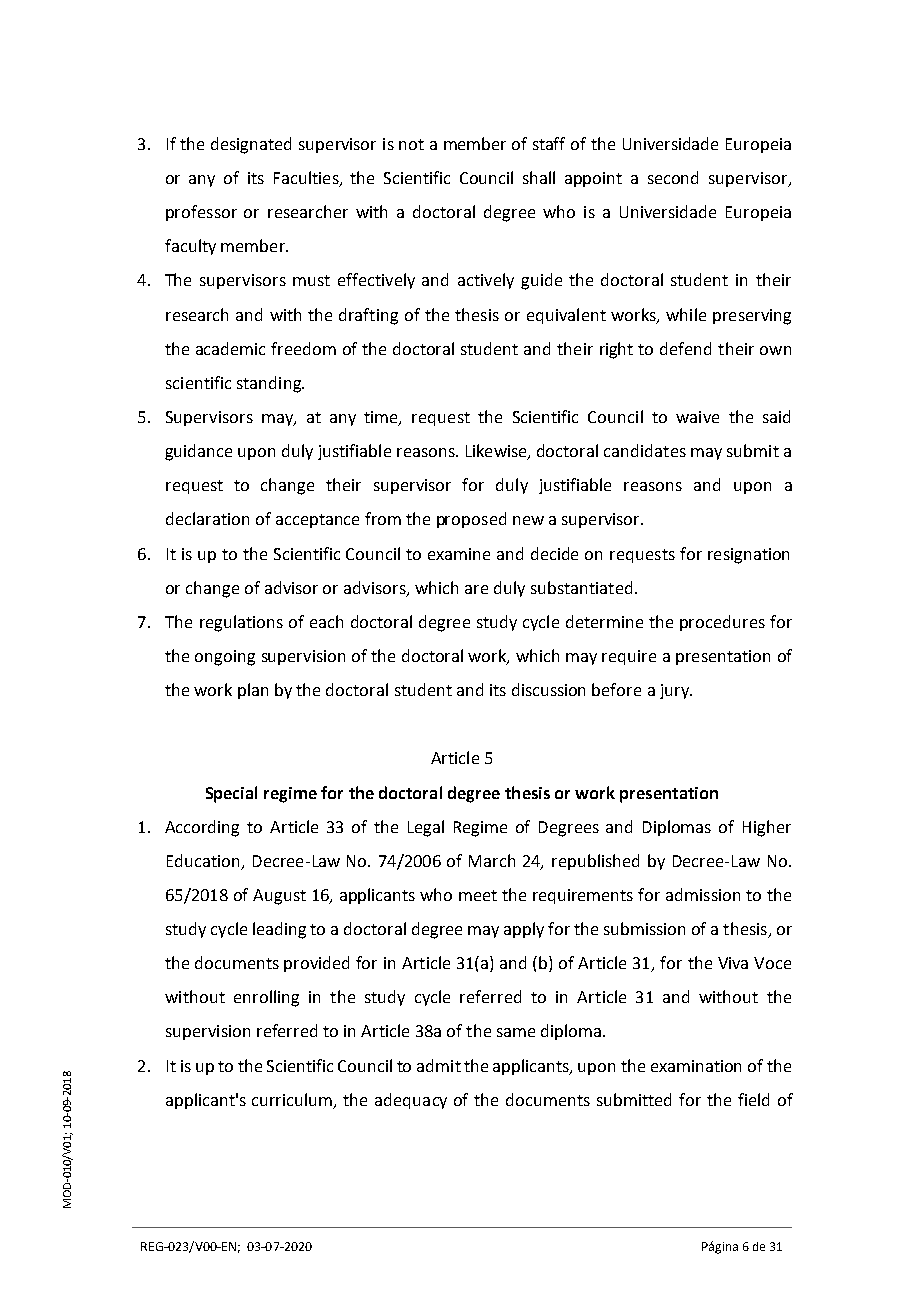  What do you see at coordinates (539, 177) in the screenshot?
I see `shall` at bounding box center [539, 177].
